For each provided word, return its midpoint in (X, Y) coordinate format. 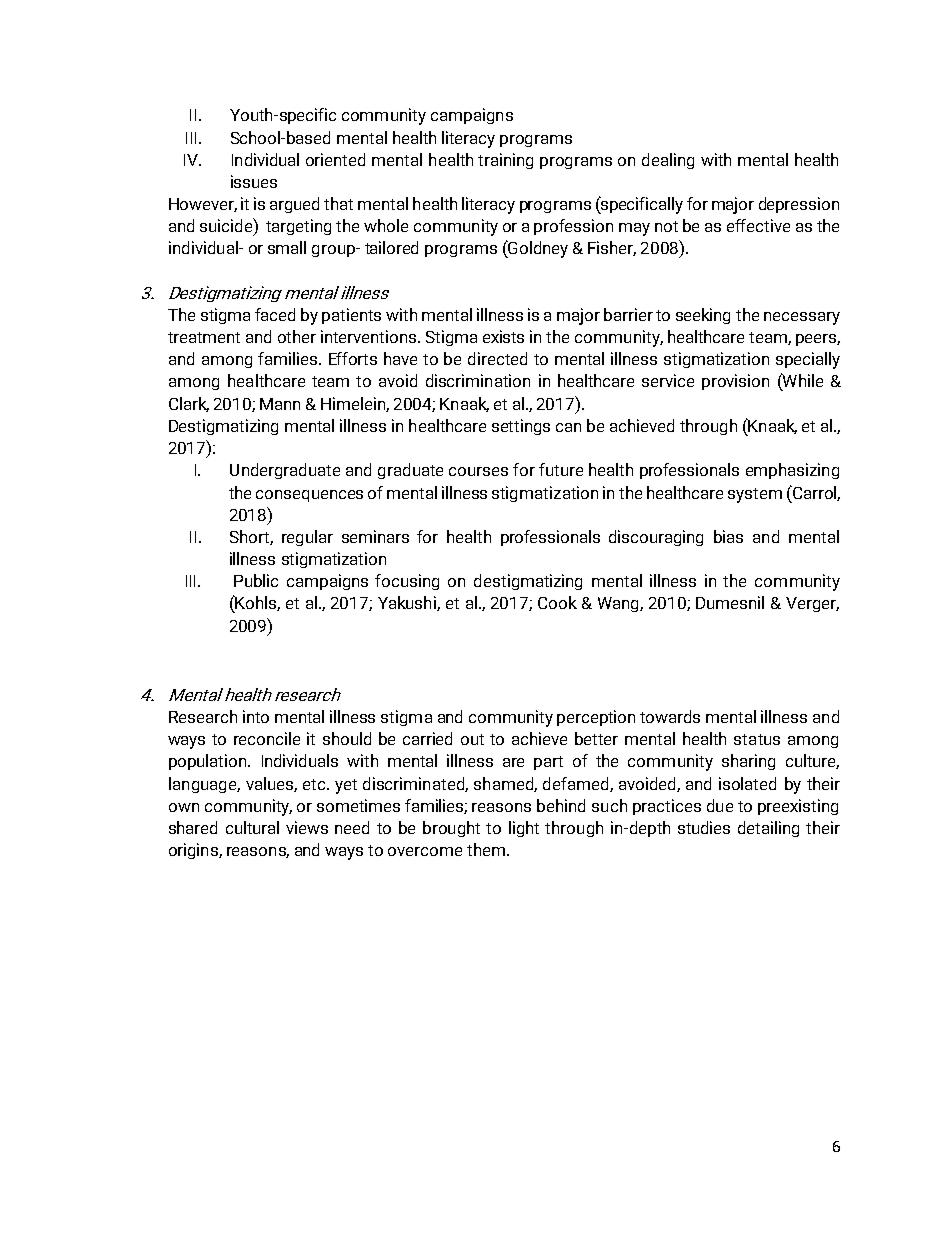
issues (254, 181)
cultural (252, 827)
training (505, 161)
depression (799, 205)
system (755, 495)
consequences (309, 496)
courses (478, 471)
